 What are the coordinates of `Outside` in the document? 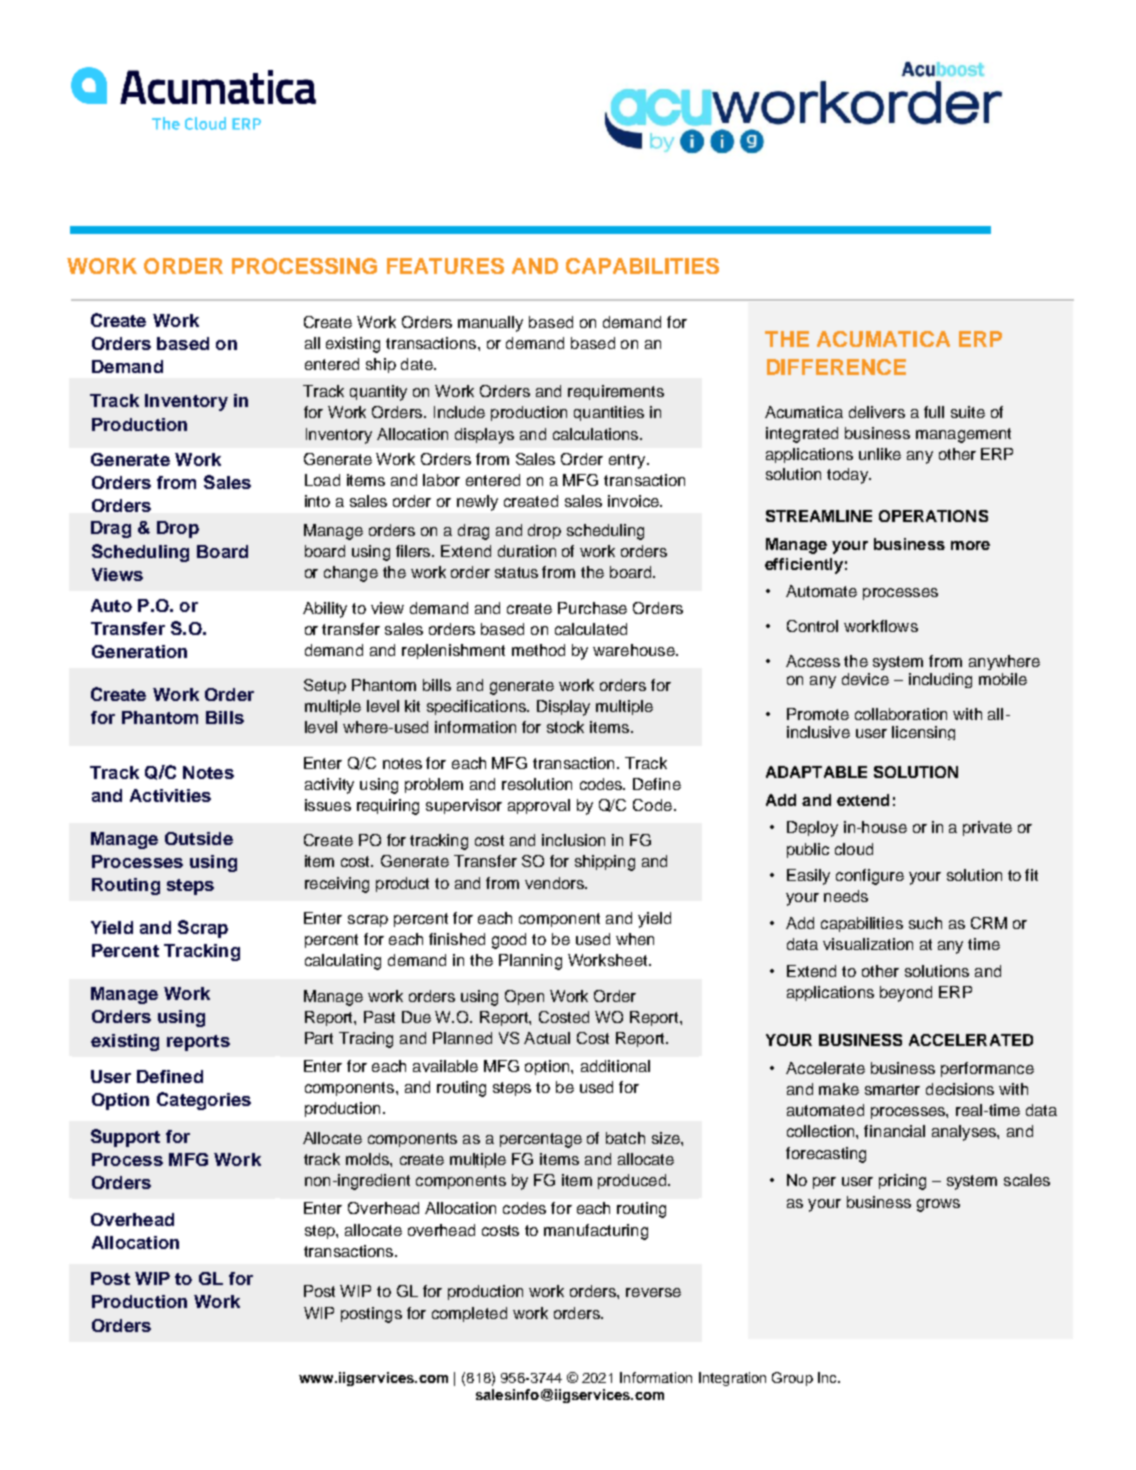 It's located at (199, 838).
